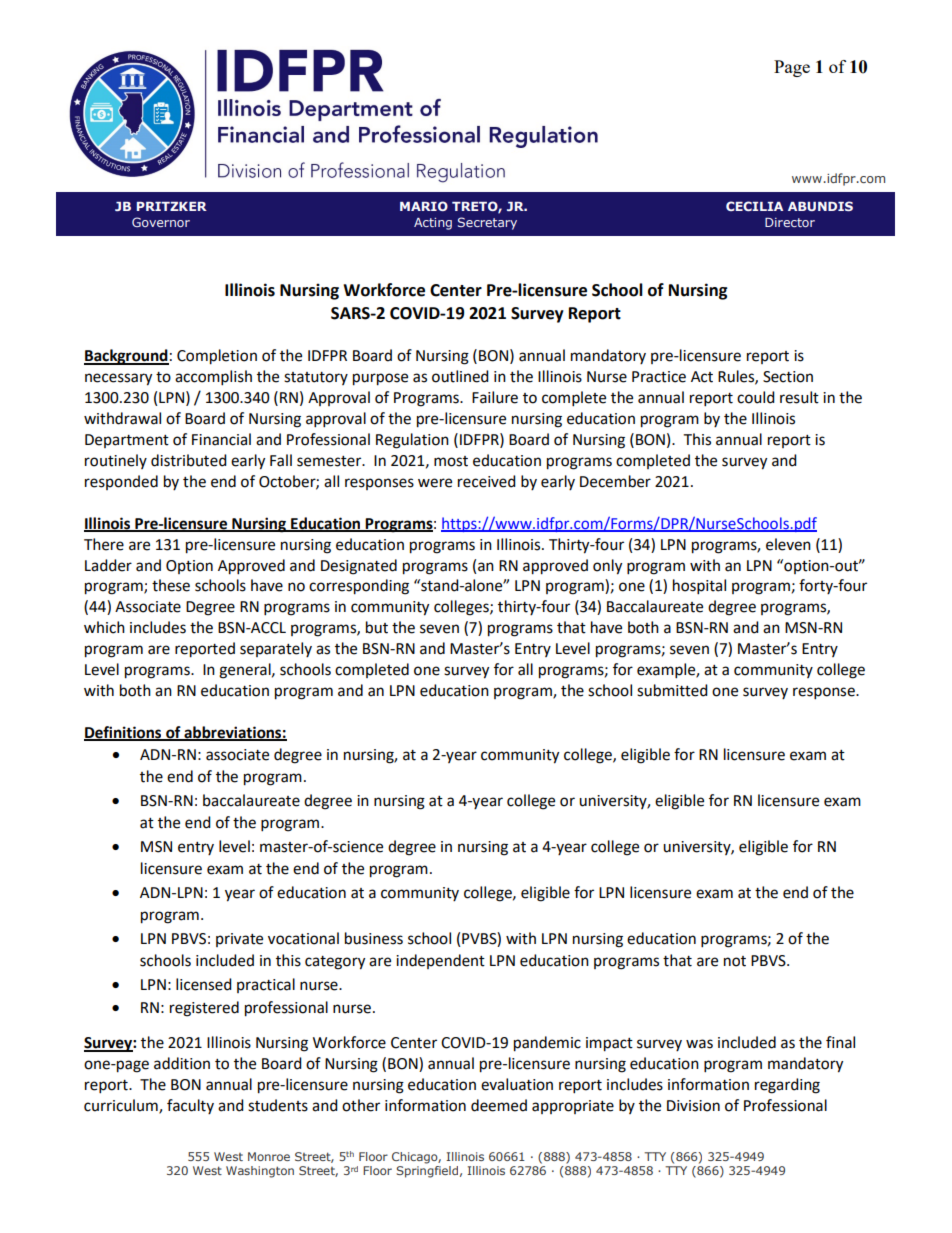  Describe the element at coordinates (672, 690) in the screenshot. I see `submitted` at that location.
